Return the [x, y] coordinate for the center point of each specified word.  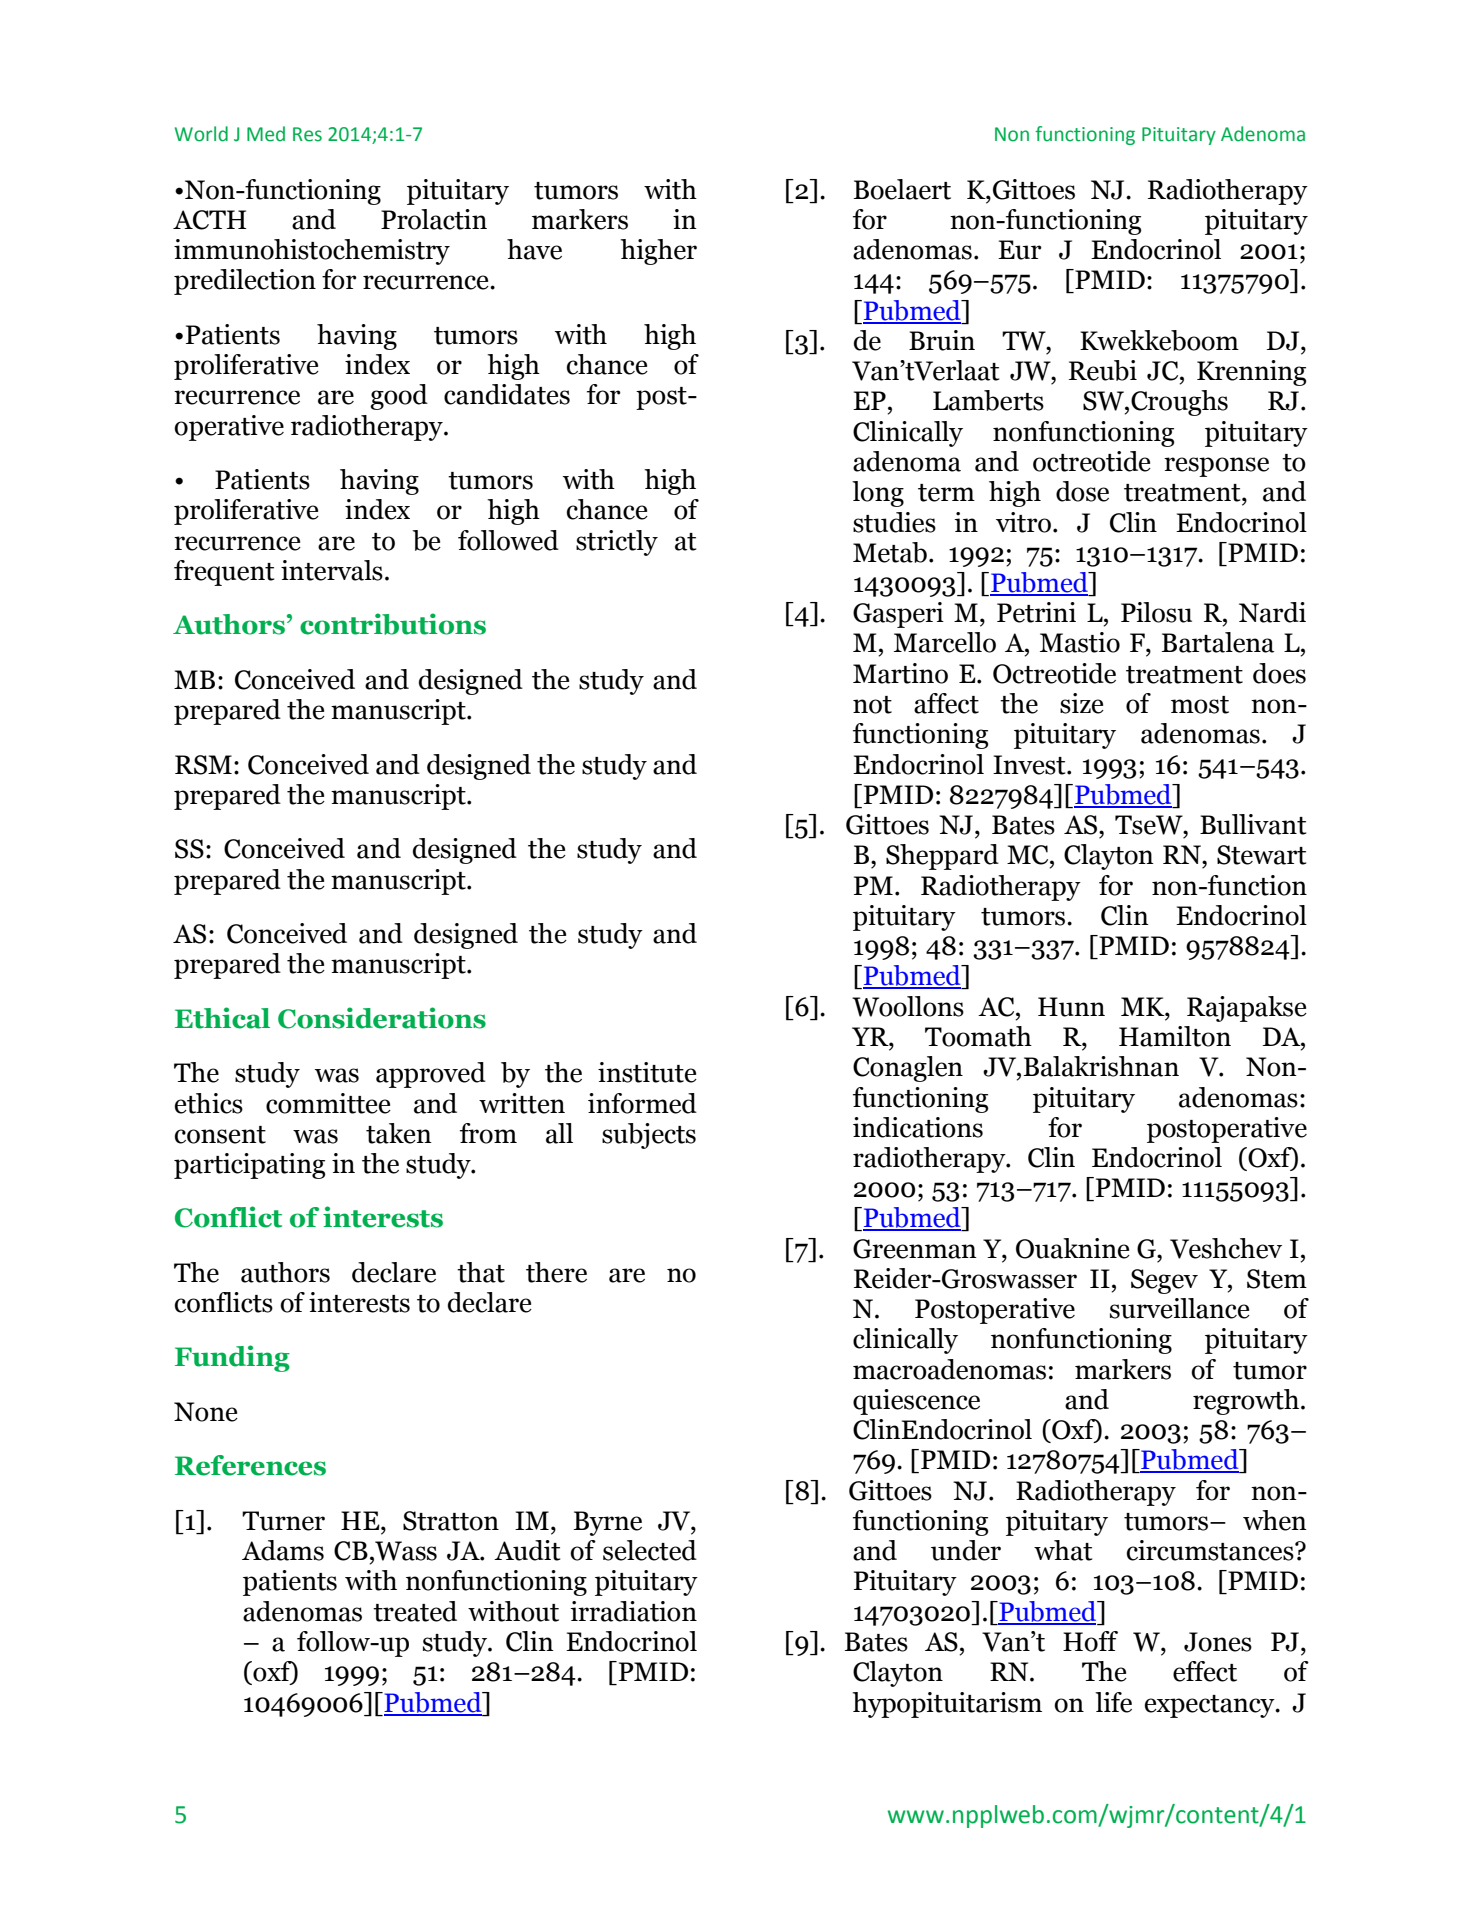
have [534, 249]
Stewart [1261, 855]
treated [415, 1611]
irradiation [633, 1611]
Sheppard [942, 857]
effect [1205, 1671]
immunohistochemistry [312, 252]
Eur [1020, 250]
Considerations [382, 1018]
